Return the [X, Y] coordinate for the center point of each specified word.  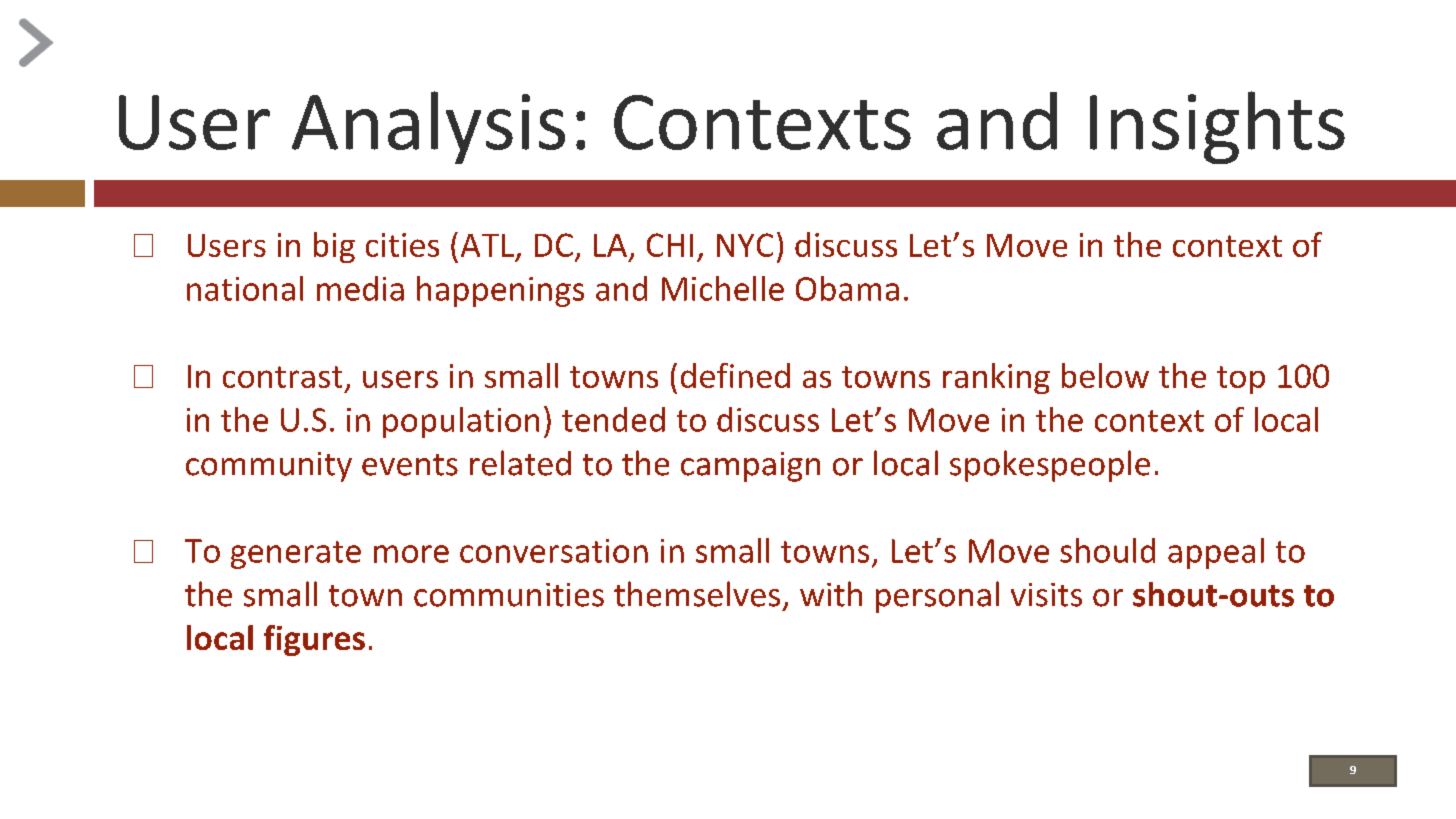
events [410, 465]
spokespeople [1050, 466]
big [334, 247]
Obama [847, 288]
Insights [1217, 127]
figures [314, 640]
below [1105, 375]
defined [735, 375]
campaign [750, 467]
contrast [282, 377]
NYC [745, 245]
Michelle [723, 288]
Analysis [428, 127]
